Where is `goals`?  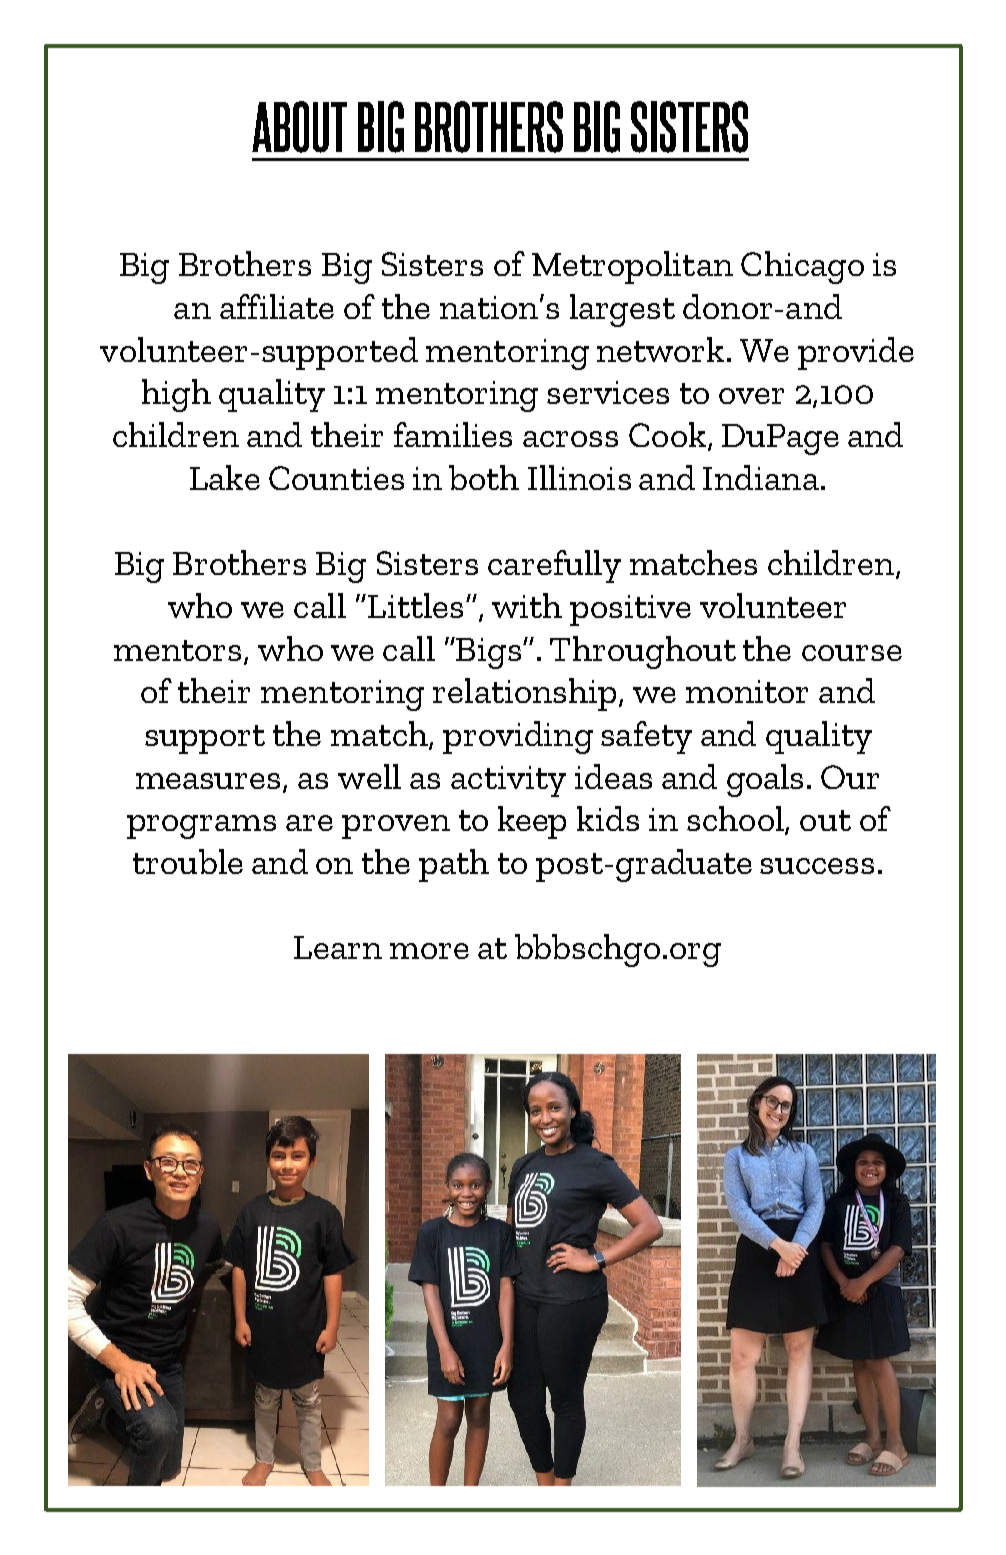
goals is located at coordinates (765, 780).
